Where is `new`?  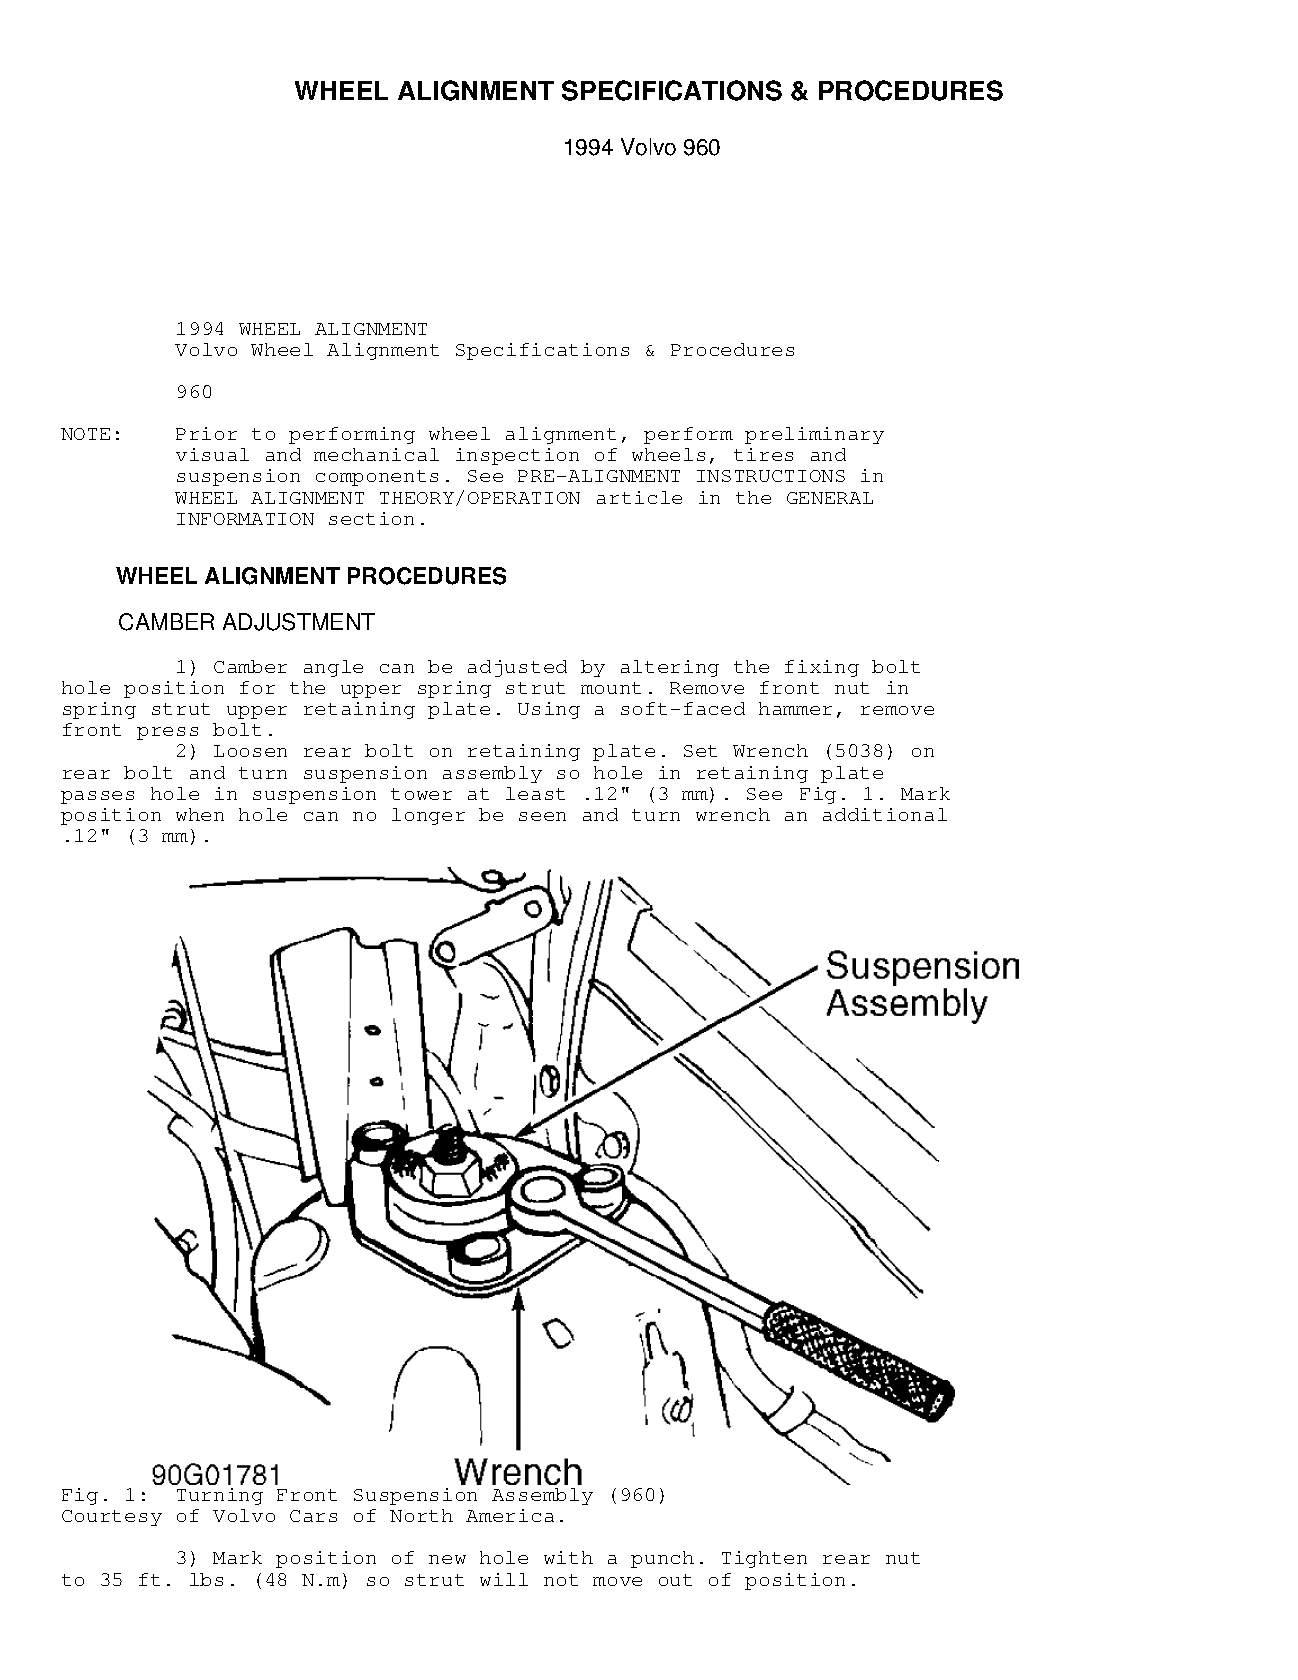
new is located at coordinates (447, 1559).
